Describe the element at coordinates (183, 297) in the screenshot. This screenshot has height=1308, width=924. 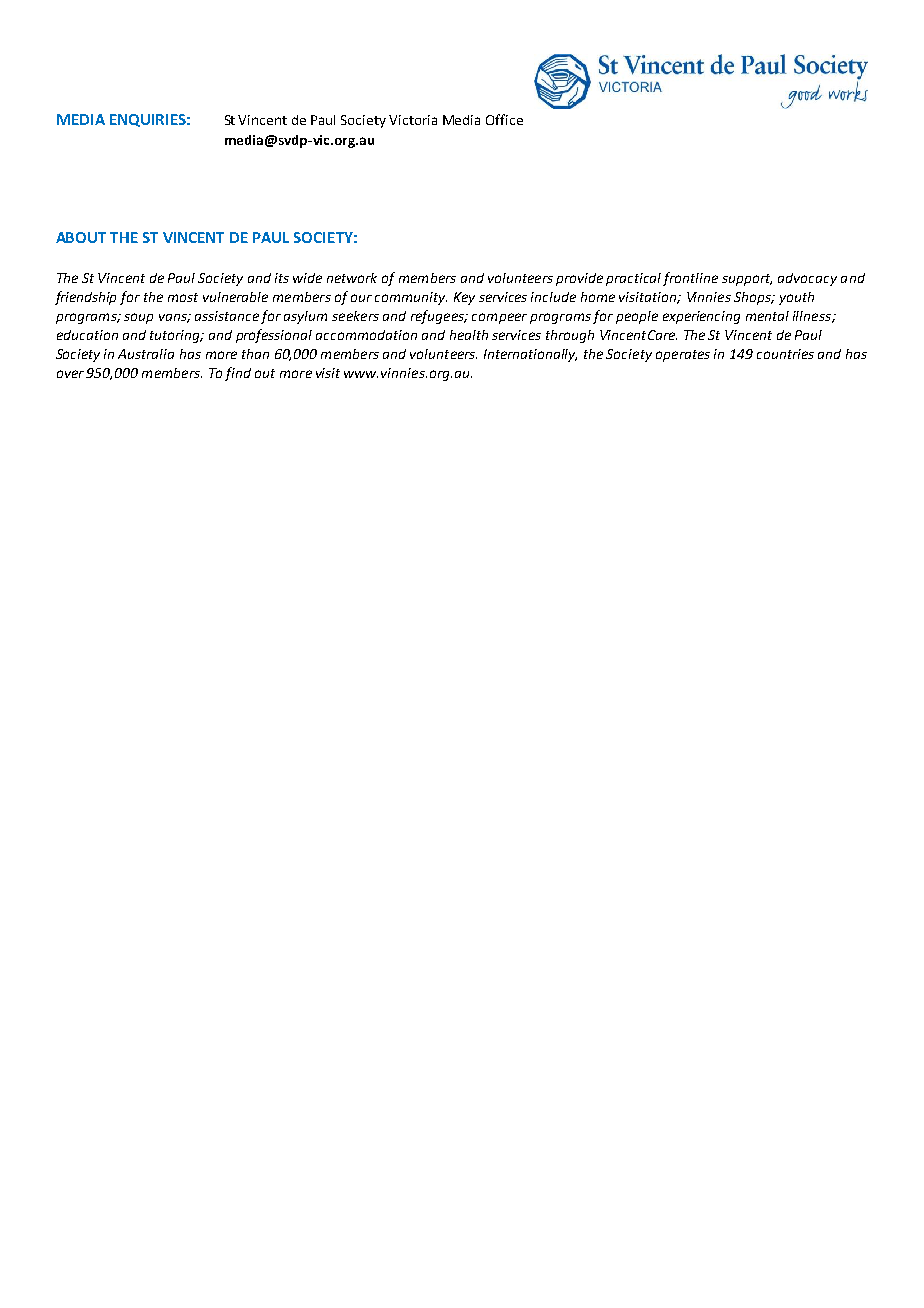
I see `most` at that location.
